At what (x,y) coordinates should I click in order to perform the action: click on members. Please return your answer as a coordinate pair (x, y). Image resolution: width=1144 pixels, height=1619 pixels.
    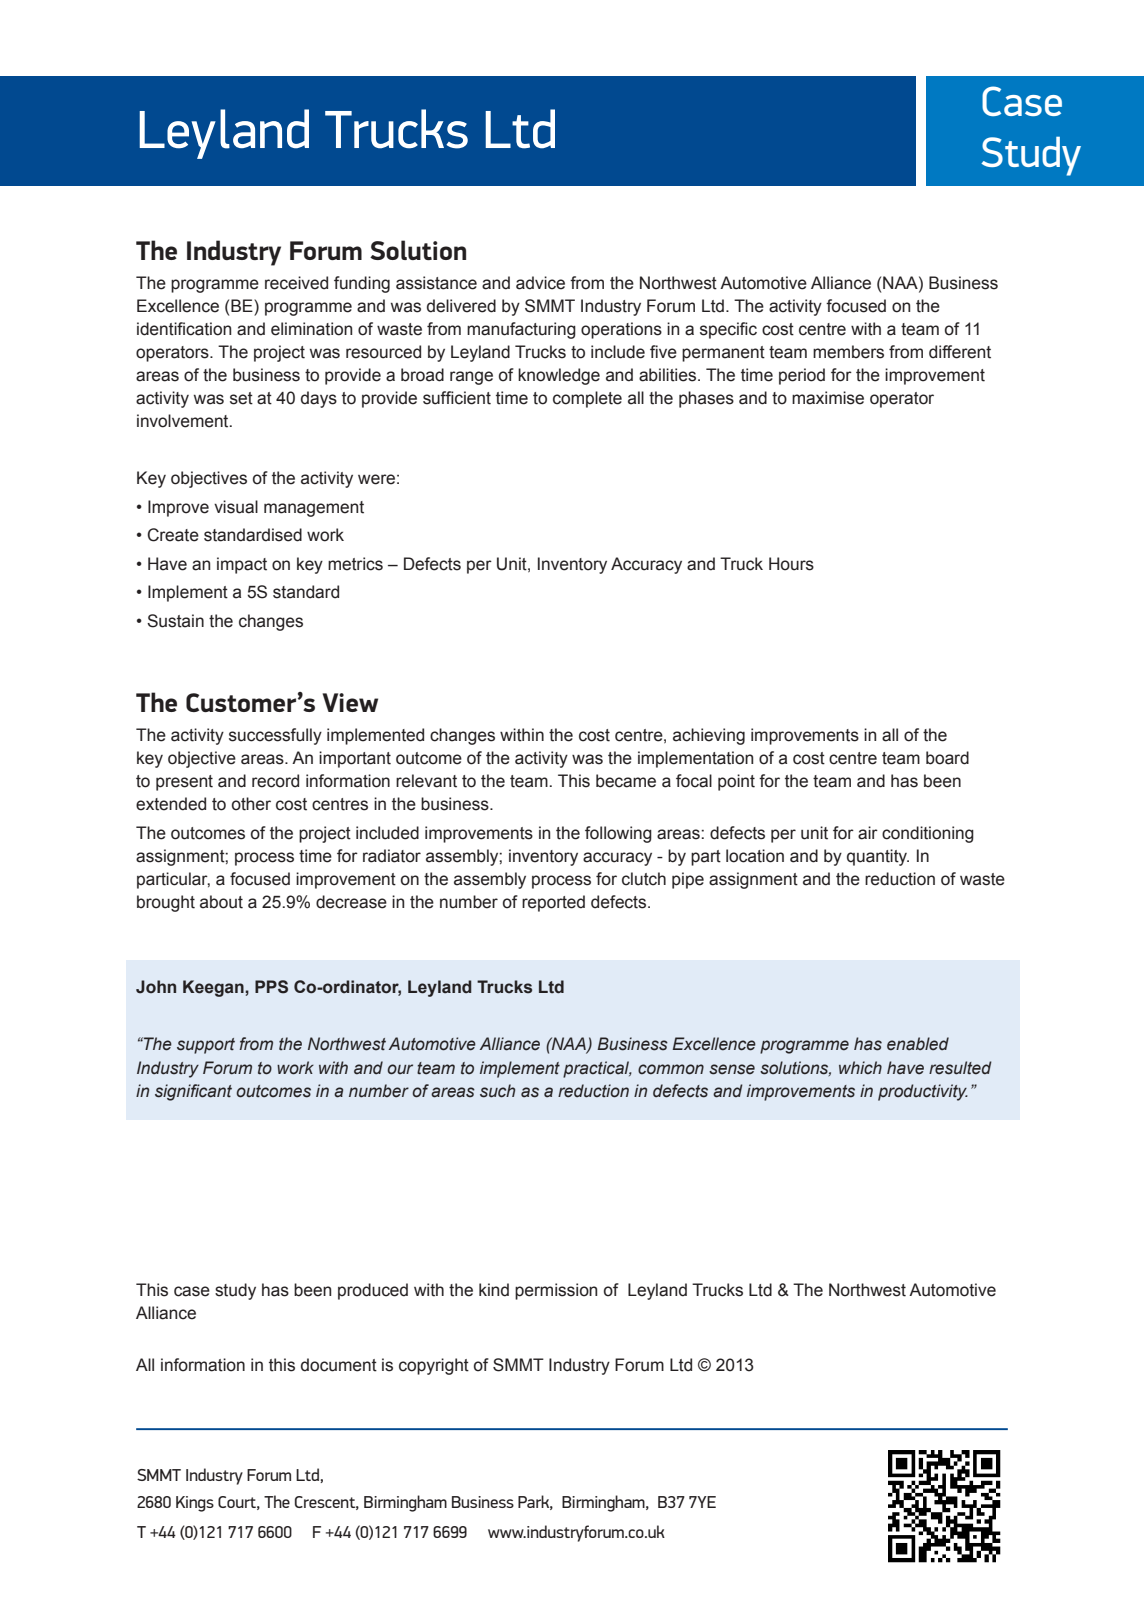
    Looking at the image, I should click on (848, 352).
